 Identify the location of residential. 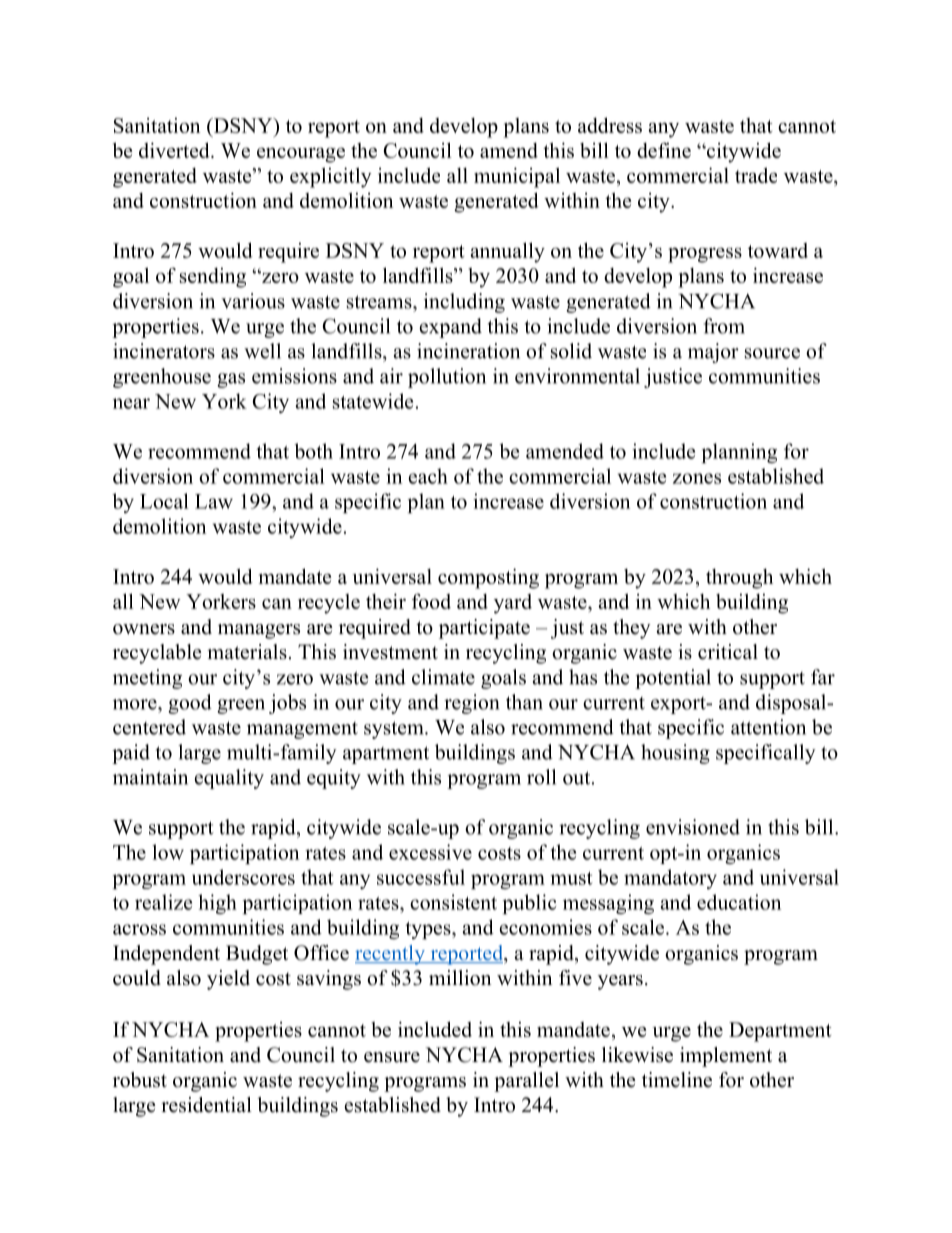
(206, 1105).
